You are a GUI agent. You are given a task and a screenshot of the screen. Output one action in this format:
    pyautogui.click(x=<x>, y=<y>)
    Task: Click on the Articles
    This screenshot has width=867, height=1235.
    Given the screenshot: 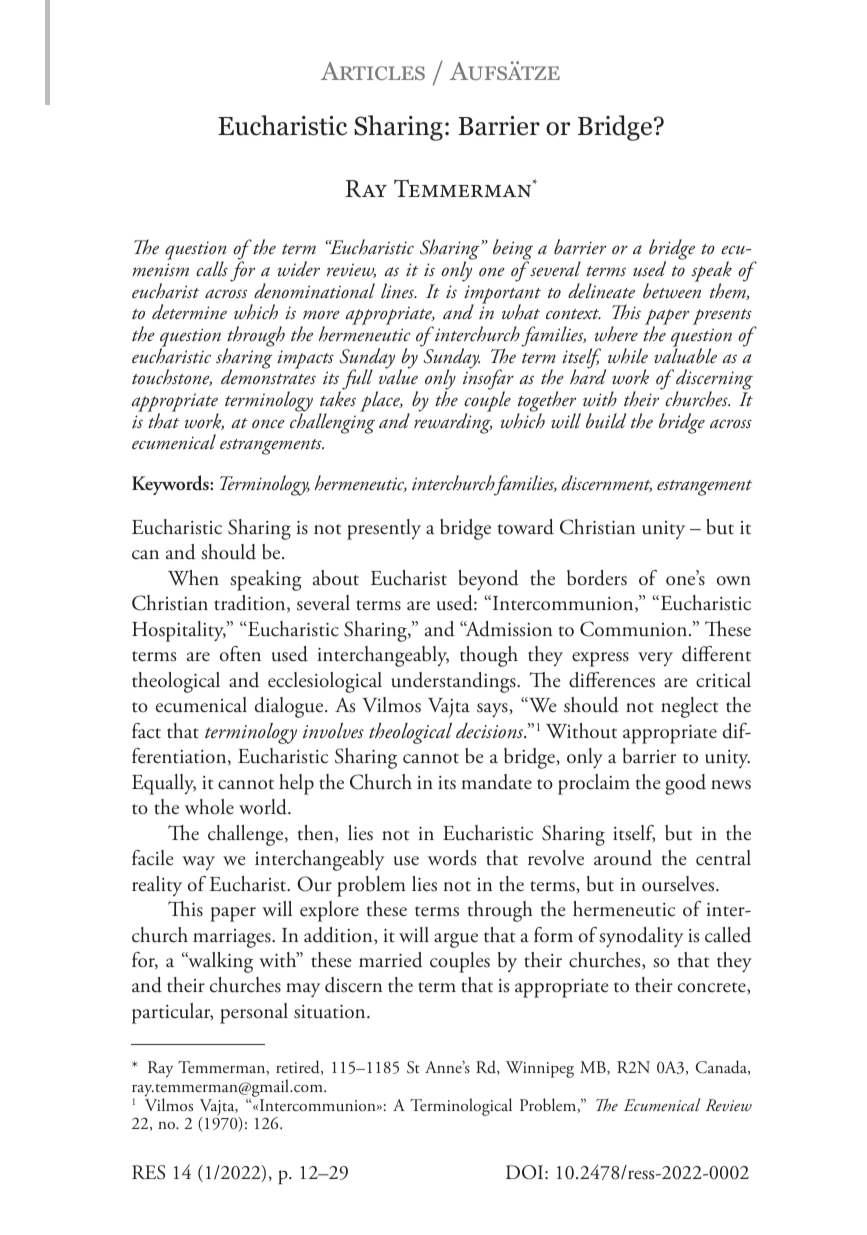 What is the action you would take?
    pyautogui.click(x=373, y=71)
